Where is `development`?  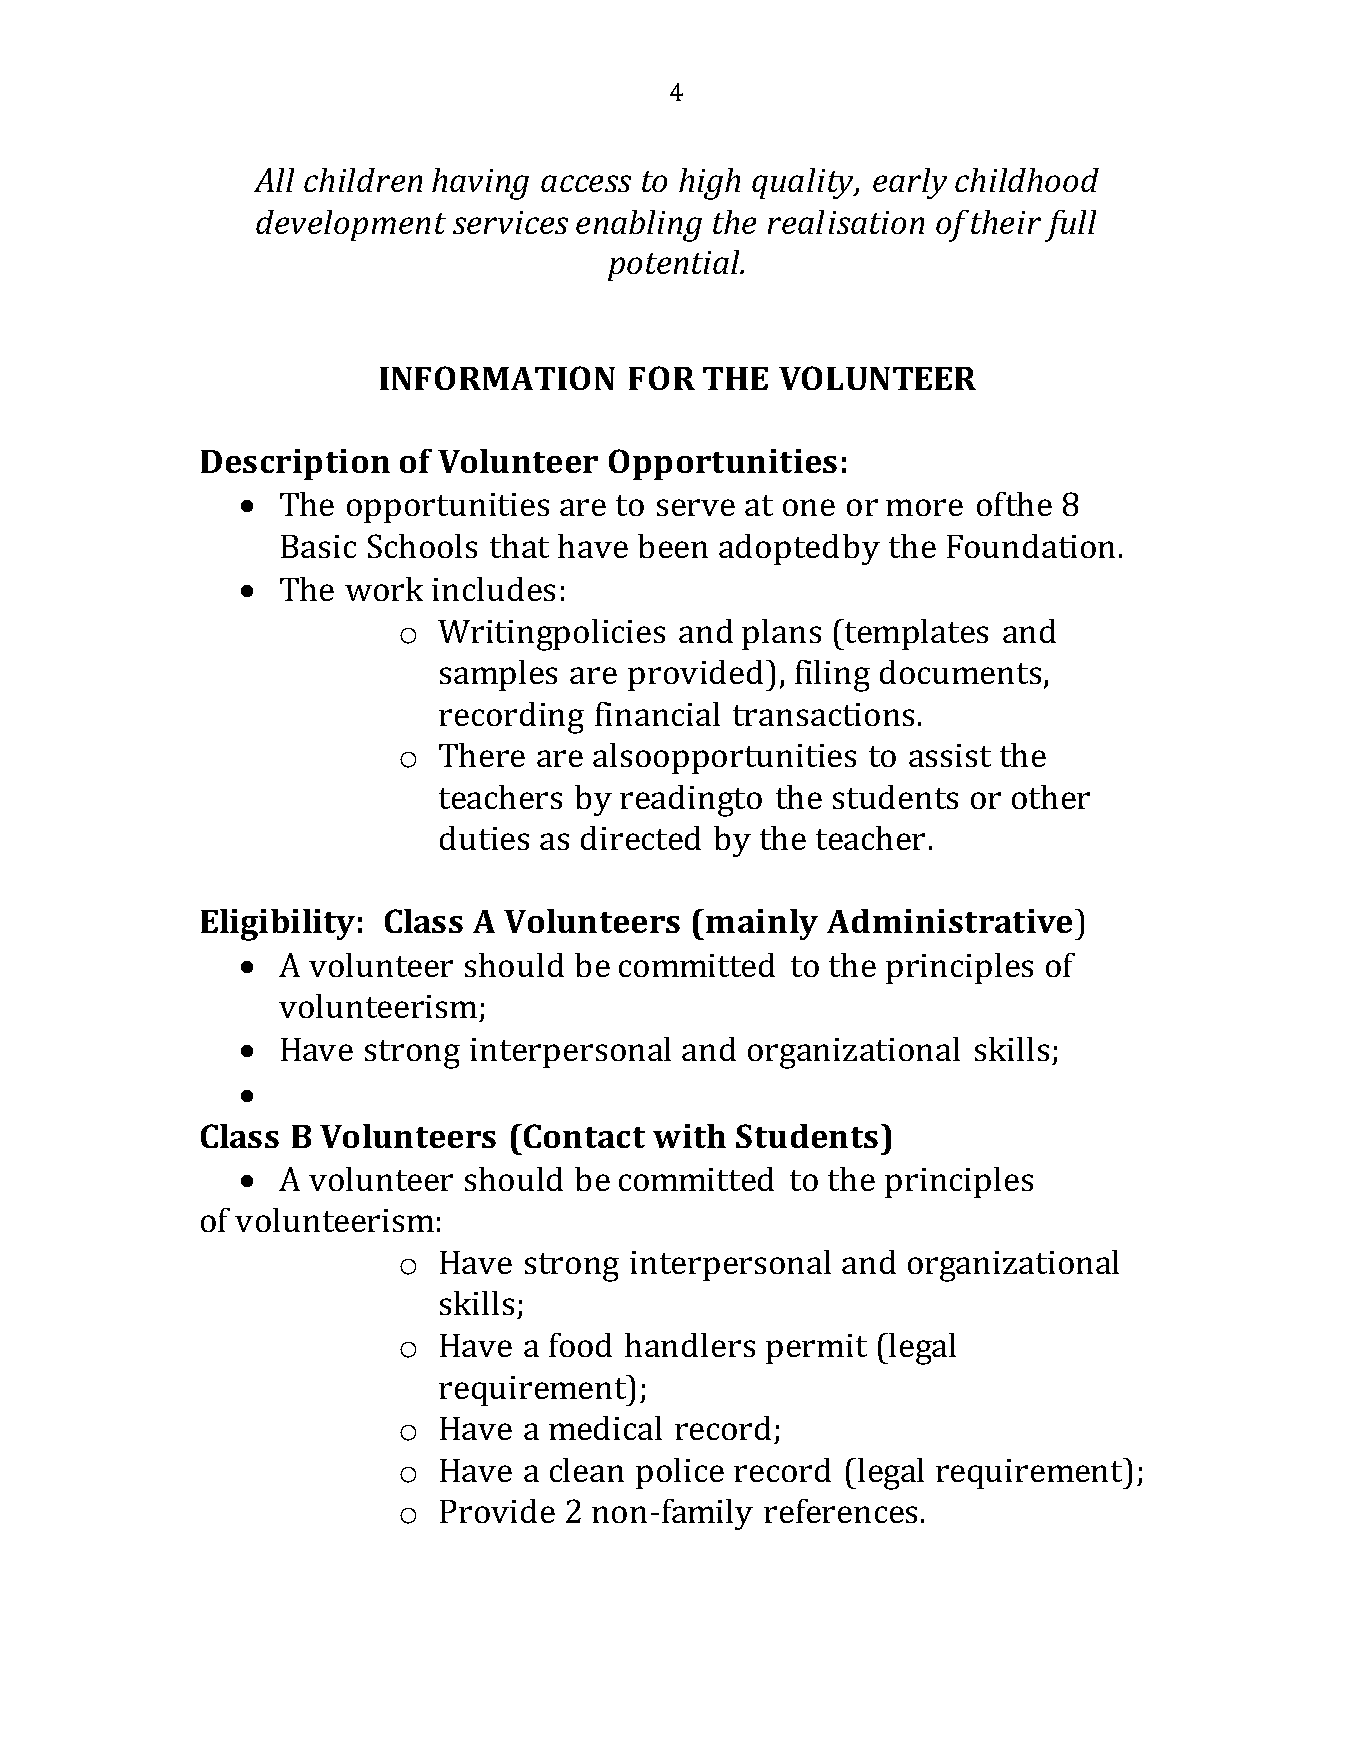 development is located at coordinates (351, 225).
